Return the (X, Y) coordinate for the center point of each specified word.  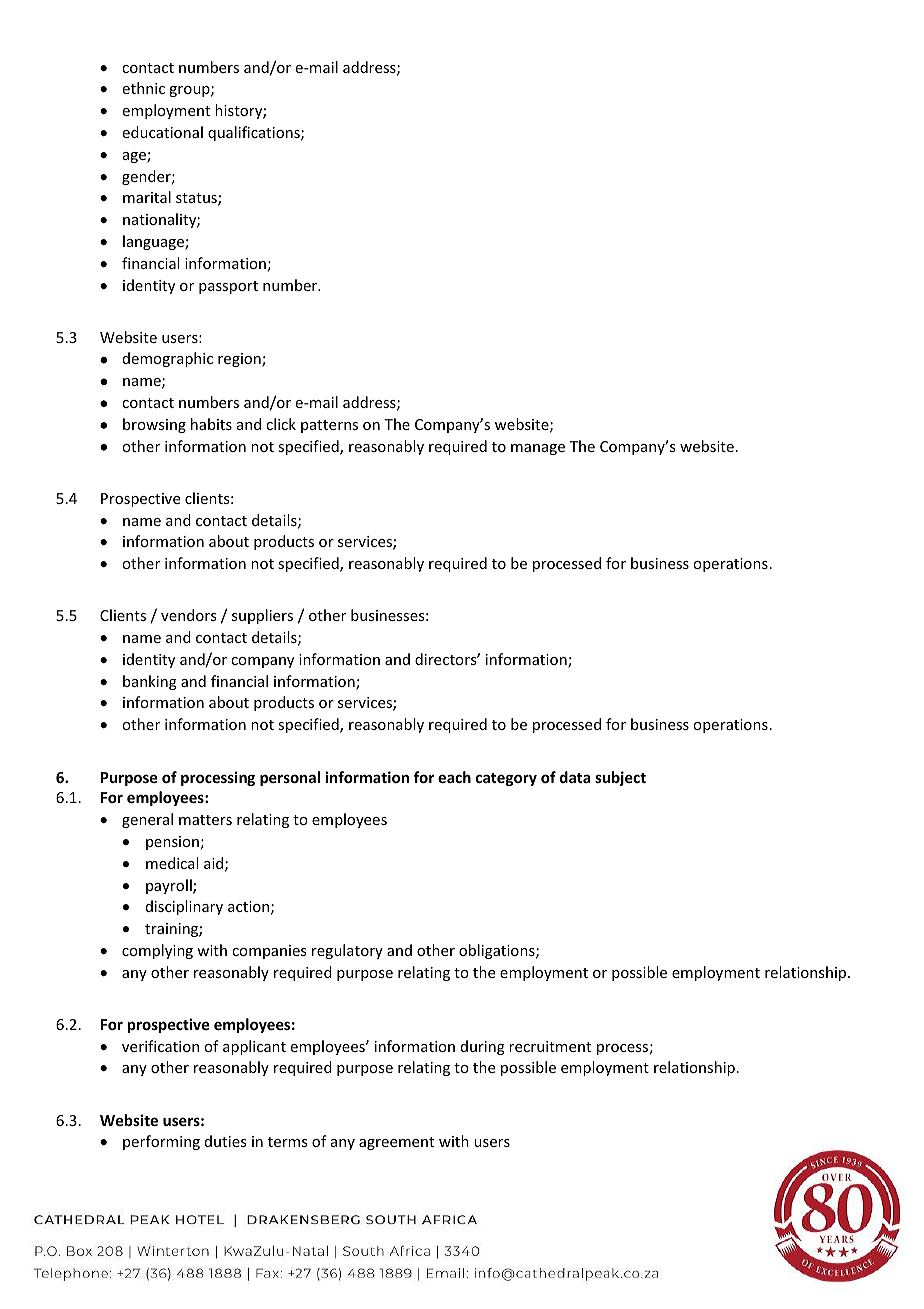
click (281, 424)
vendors (188, 615)
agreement (396, 1143)
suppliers (262, 616)
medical (172, 863)
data (575, 777)
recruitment (550, 1046)
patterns (329, 426)
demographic (168, 359)
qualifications (255, 133)
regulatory (347, 951)
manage (538, 449)
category (506, 779)
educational (163, 132)
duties (225, 1141)
